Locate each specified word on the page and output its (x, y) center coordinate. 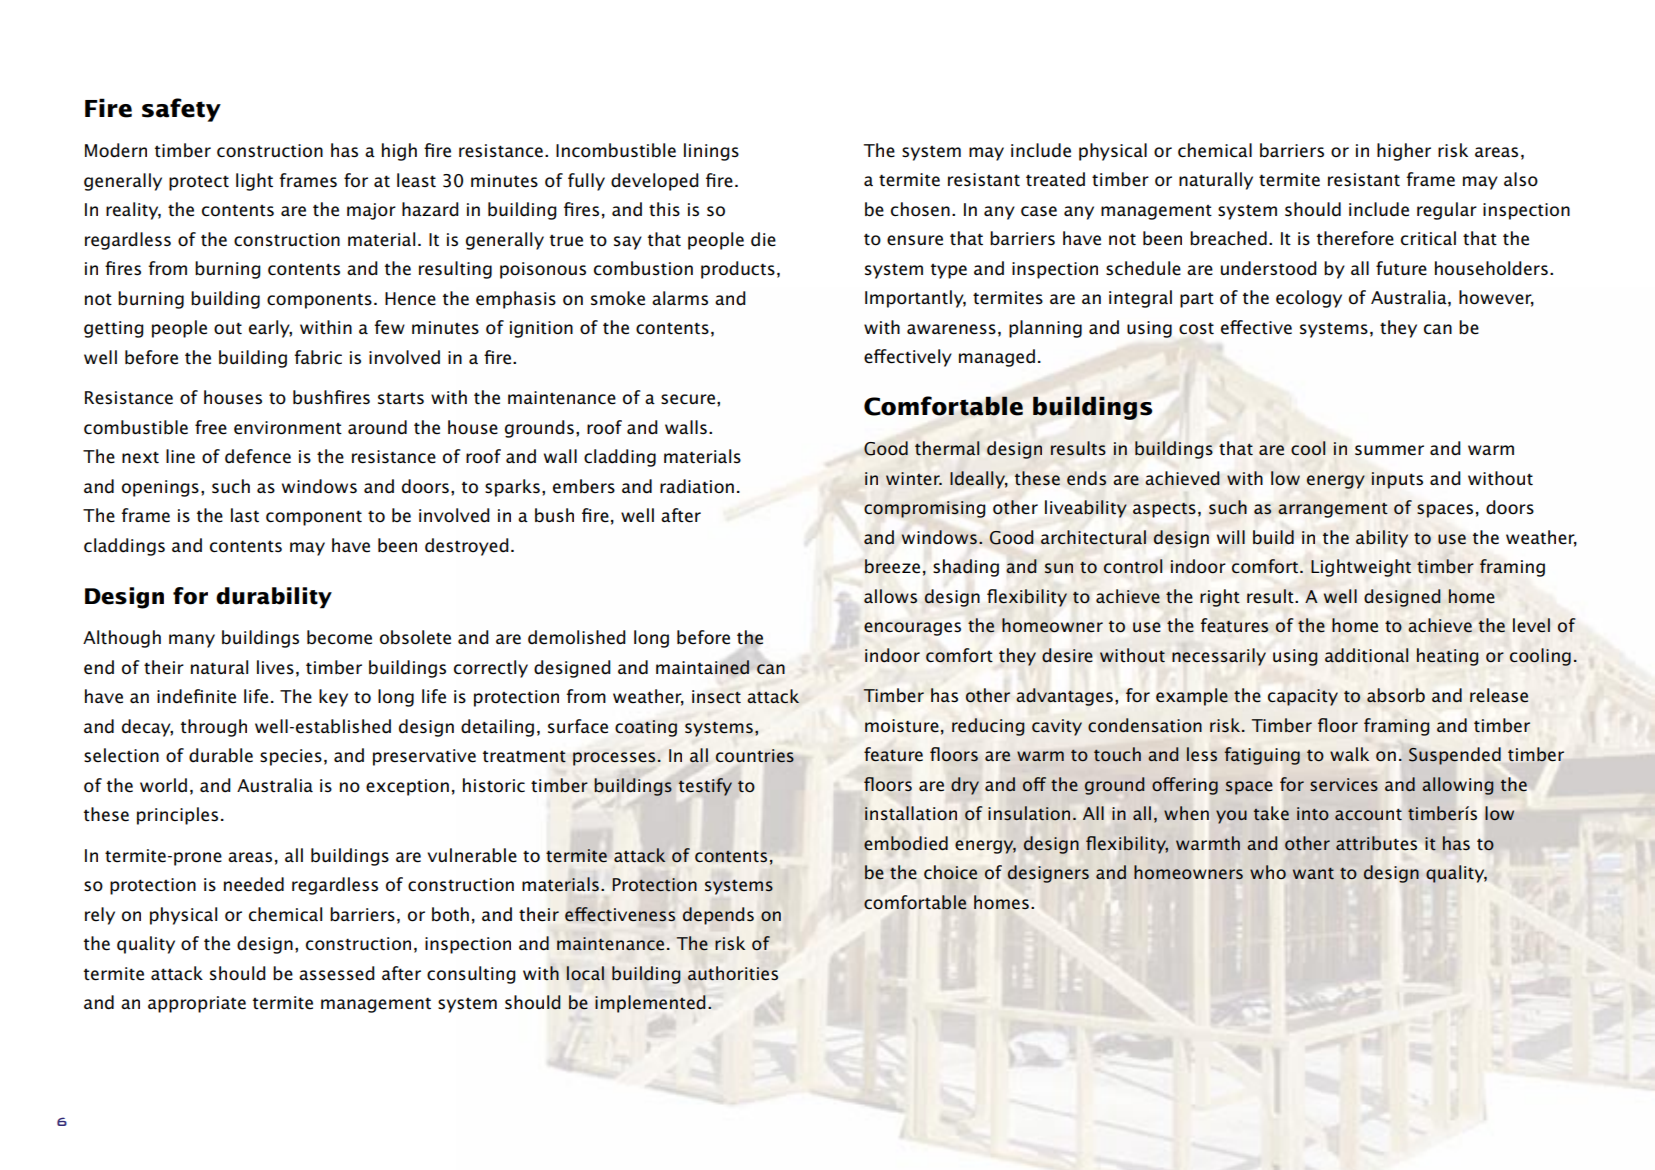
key (333, 698)
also (1521, 179)
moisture (902, 726)
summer (1389, 450)
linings (711, 152)
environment (288, 428)
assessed (337, 973)
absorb (1396, 695)
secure (688, 399)
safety (181, 110)
